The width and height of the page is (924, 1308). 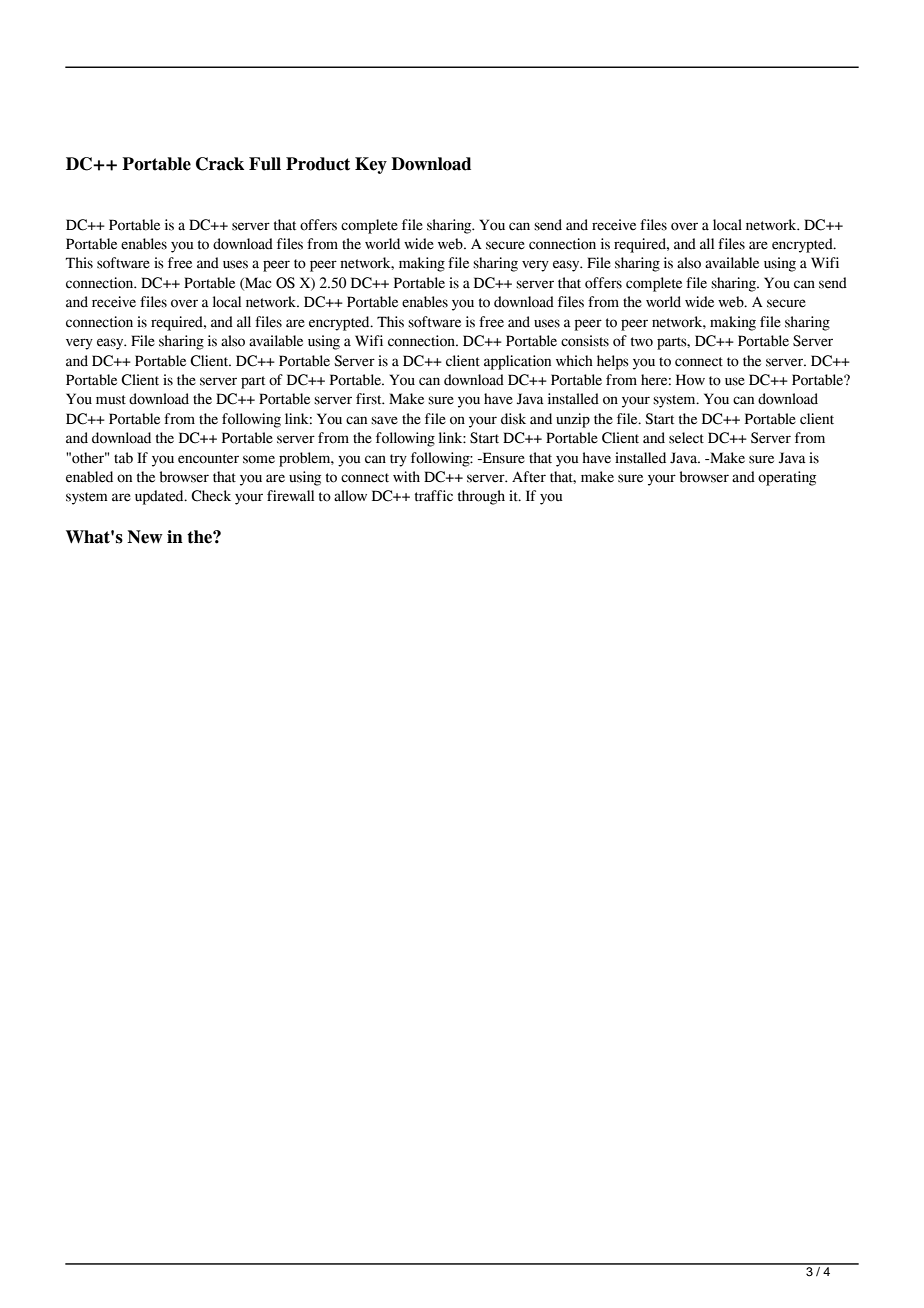 What do you see at coordinates (613, 362) in the page?
I see `helps` at bounding box center [613, 362].
